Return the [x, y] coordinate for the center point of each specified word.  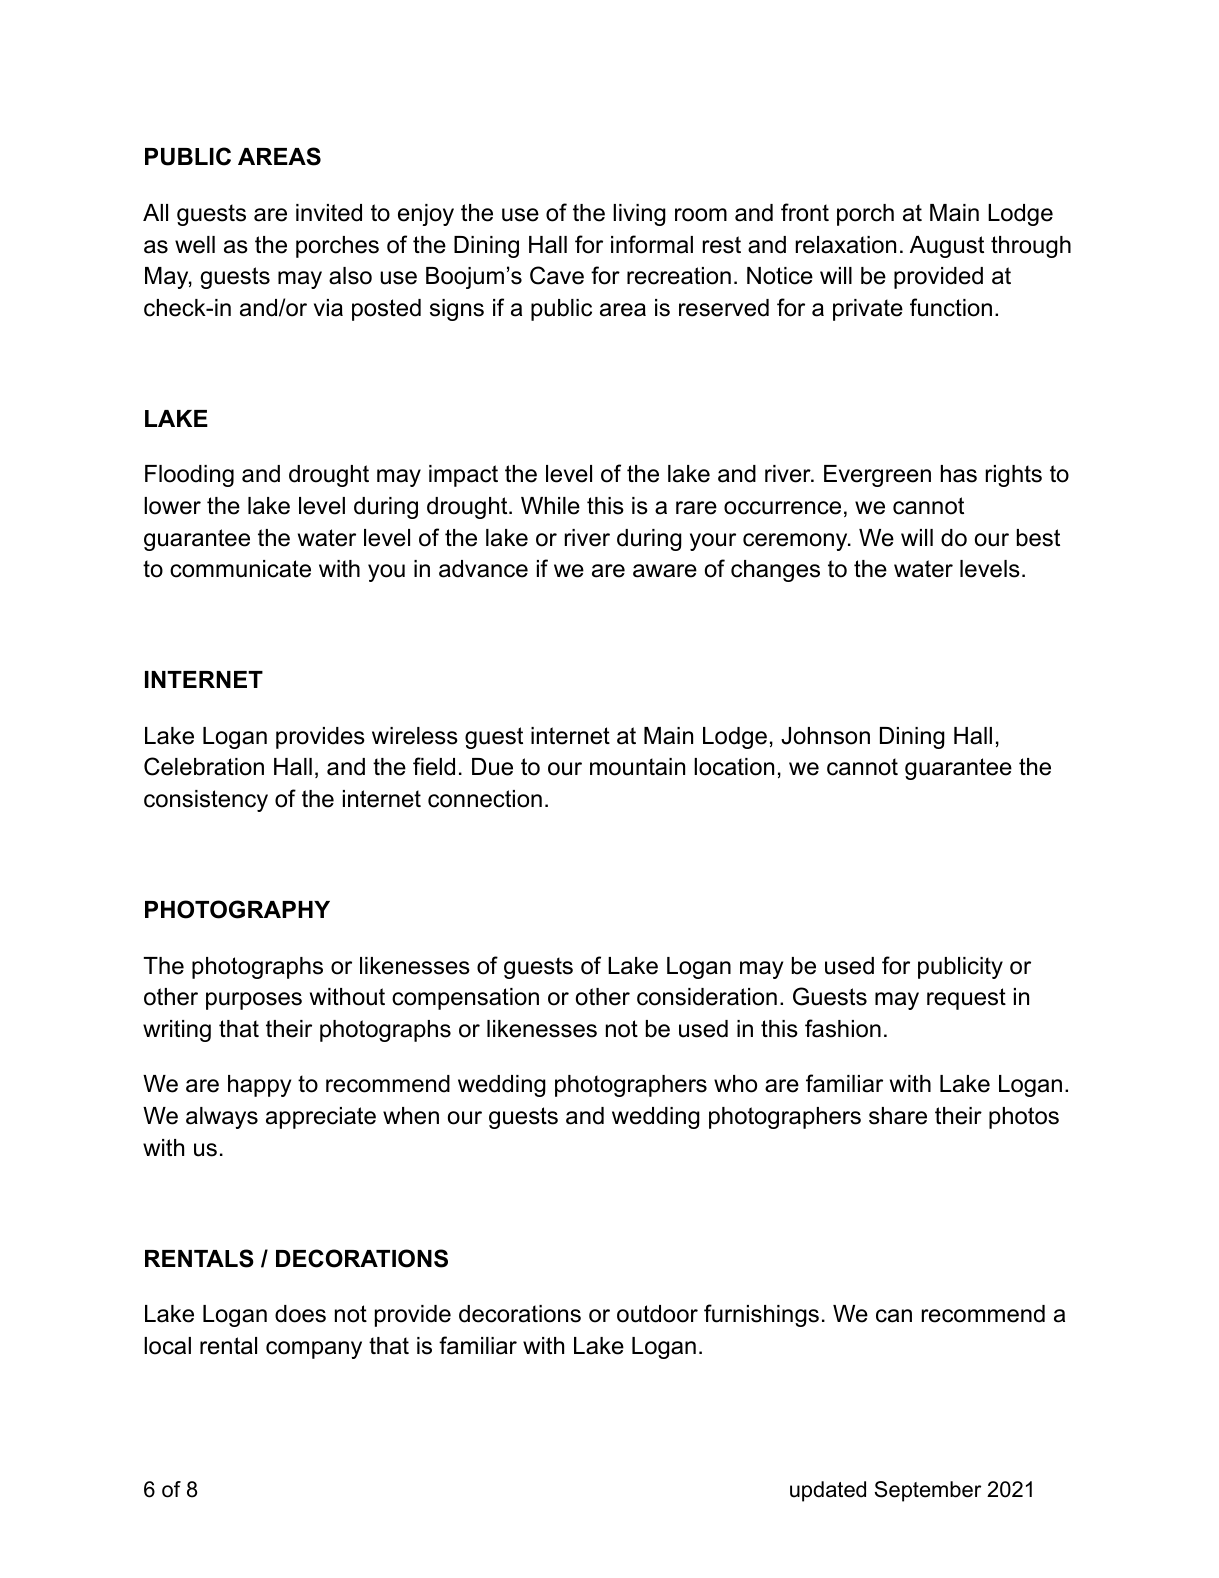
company [314, 1350]
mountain [637, 767]
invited [329, 213]
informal [652, 244]
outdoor [657, 1314]
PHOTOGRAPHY [237, 909]
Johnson [825, 736]
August [947, 247]
